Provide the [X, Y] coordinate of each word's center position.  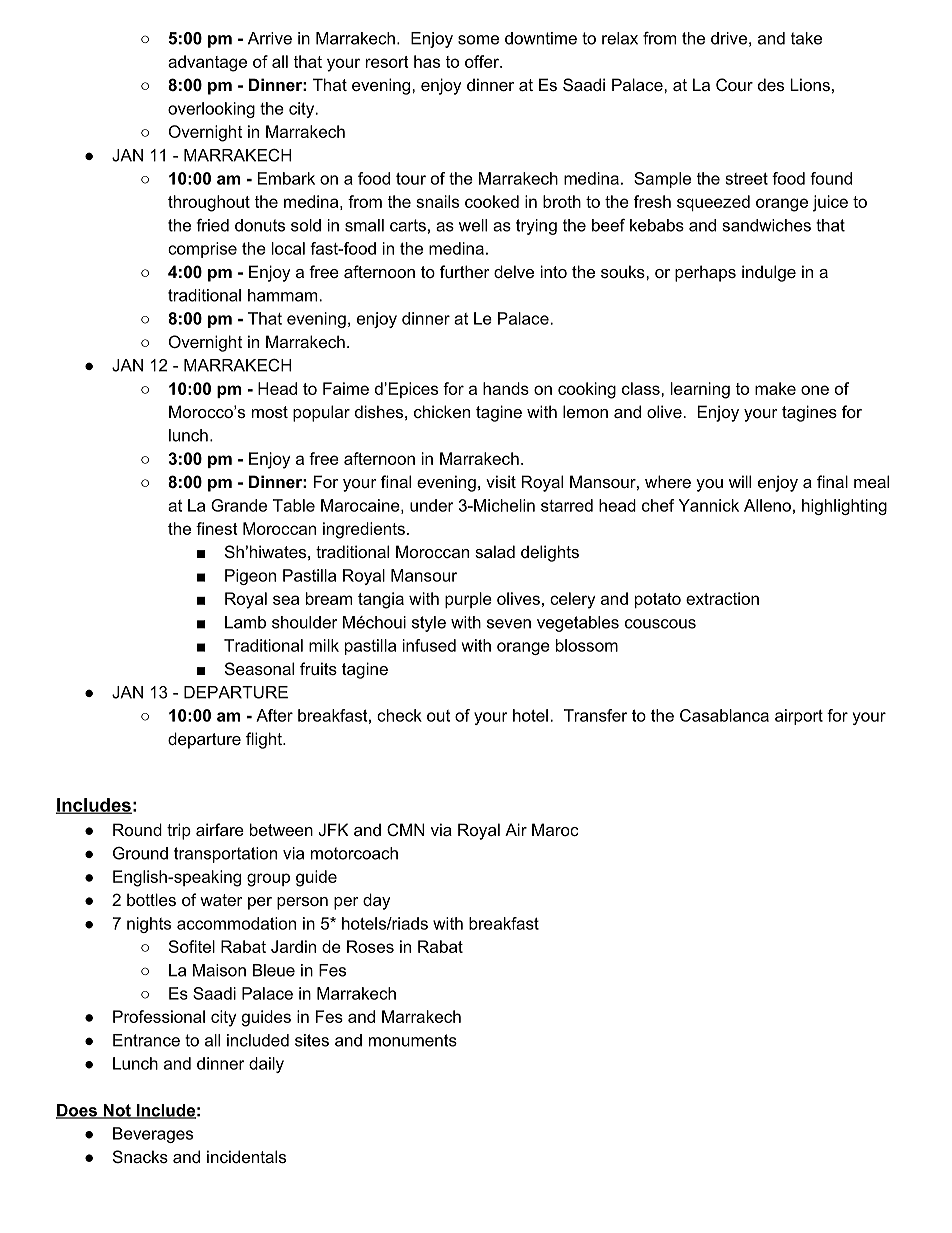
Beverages [153, 1135]
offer [483, 61]
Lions [810, 84]
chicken [442, 411]
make [775, 388]
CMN [406, 829]
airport [799, 717]
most [270, 412]
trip [179, 831]
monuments [413, 1040]
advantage [207, 63]
